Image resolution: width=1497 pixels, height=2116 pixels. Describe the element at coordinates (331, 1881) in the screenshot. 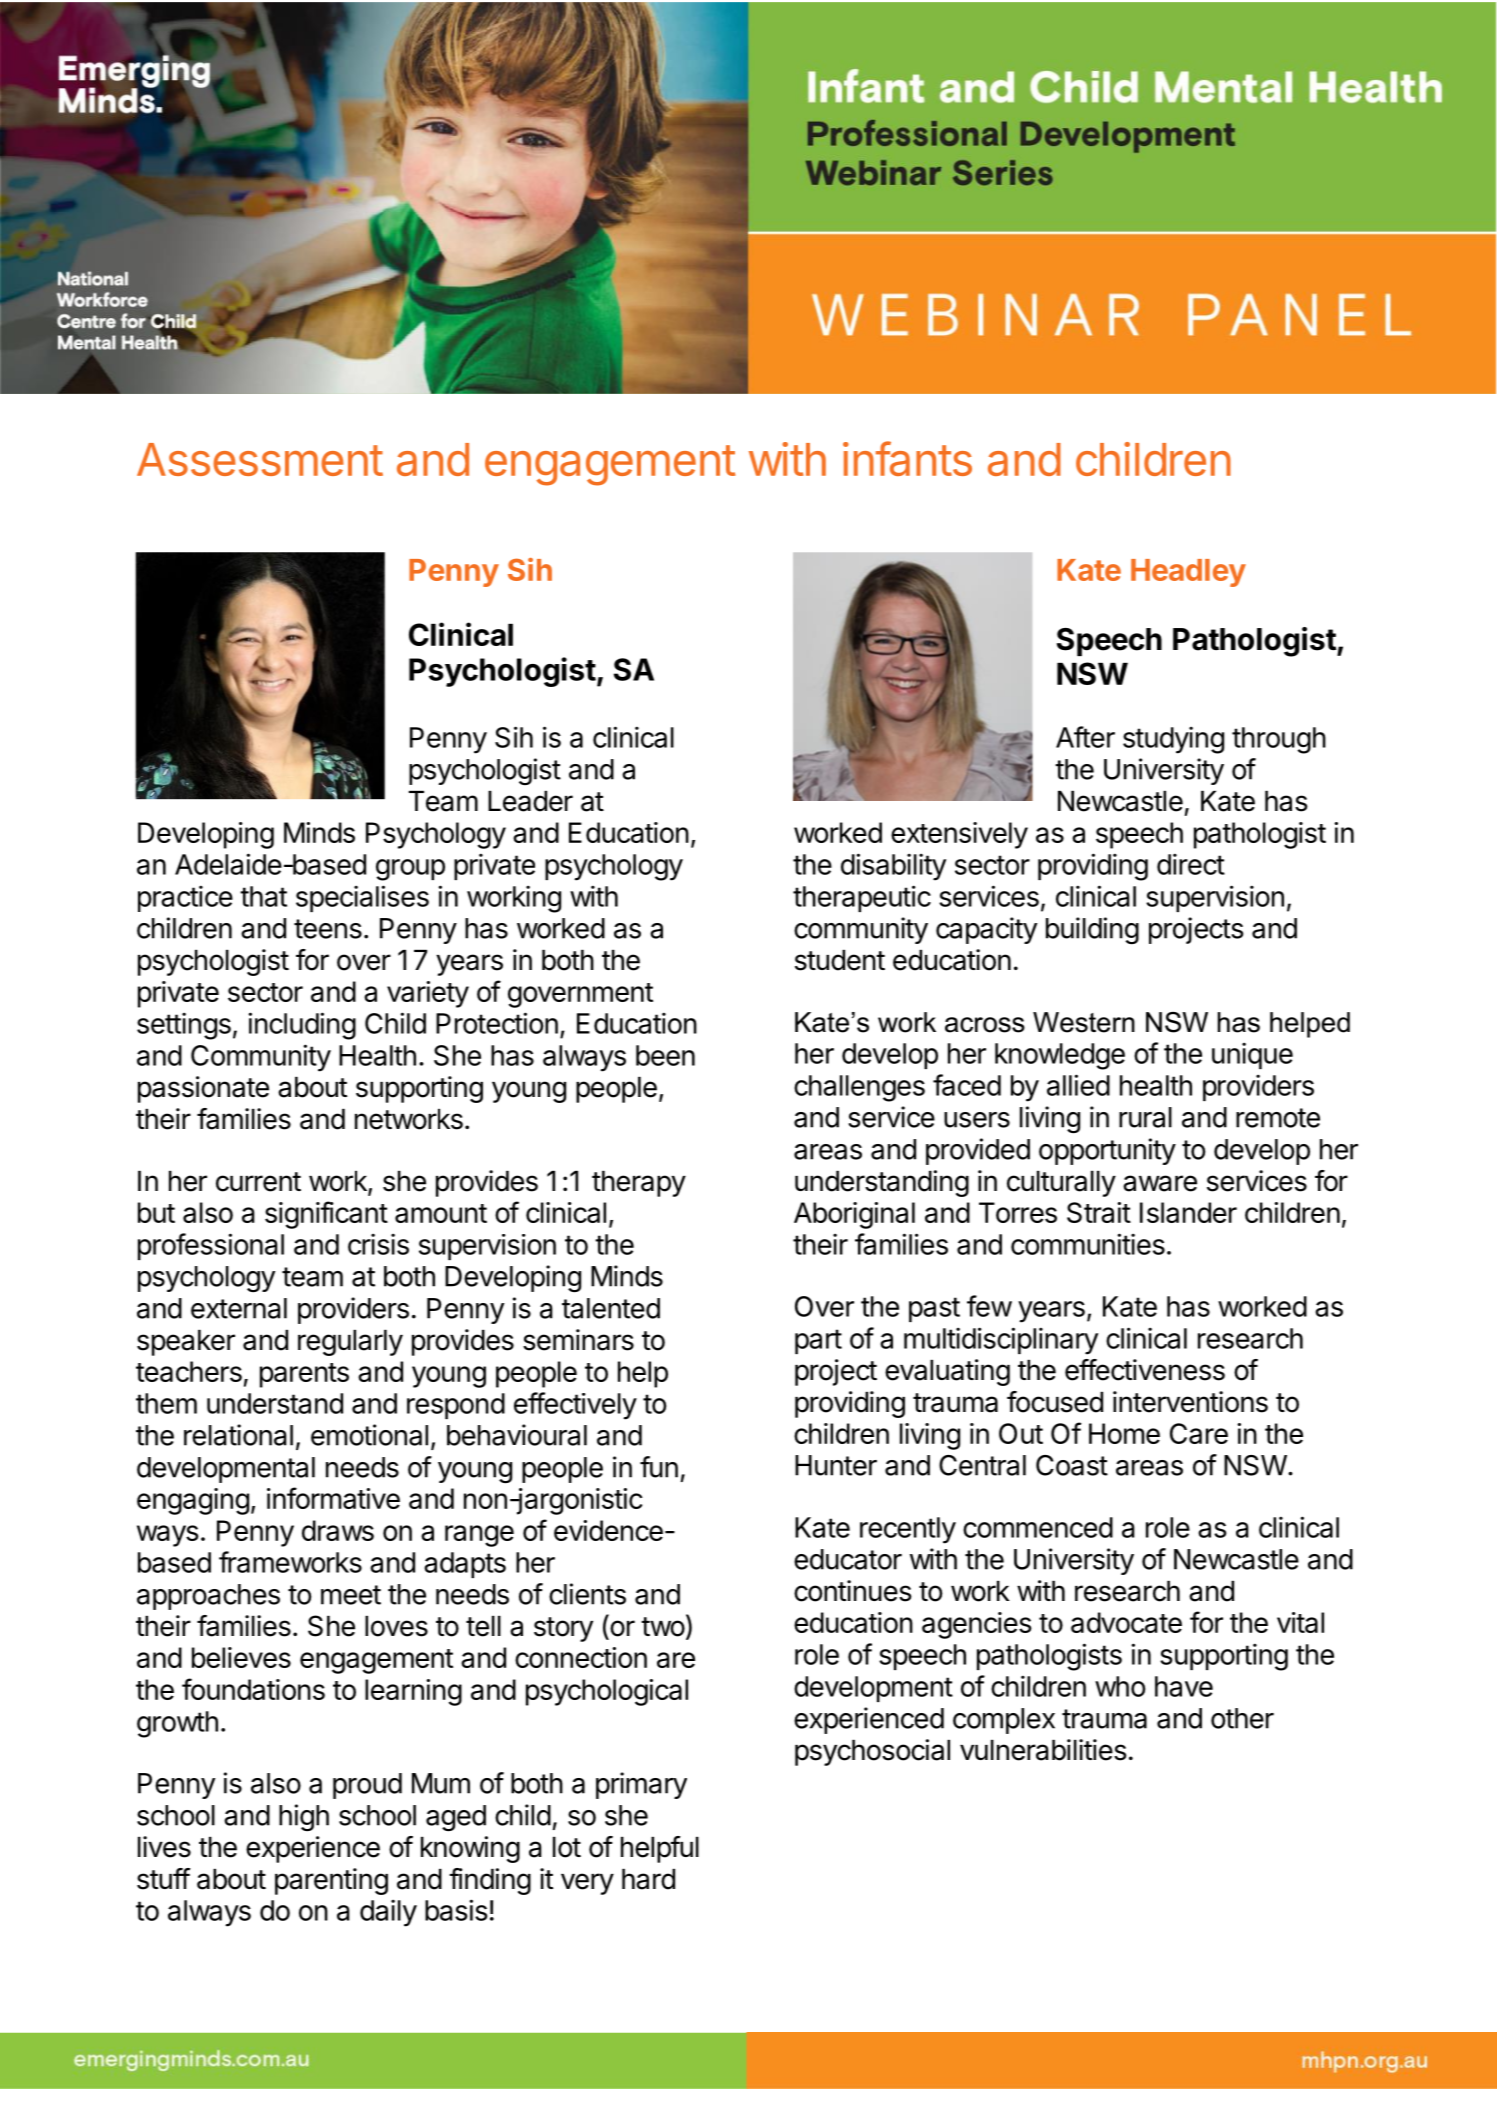

I see `parenting` at that location.
